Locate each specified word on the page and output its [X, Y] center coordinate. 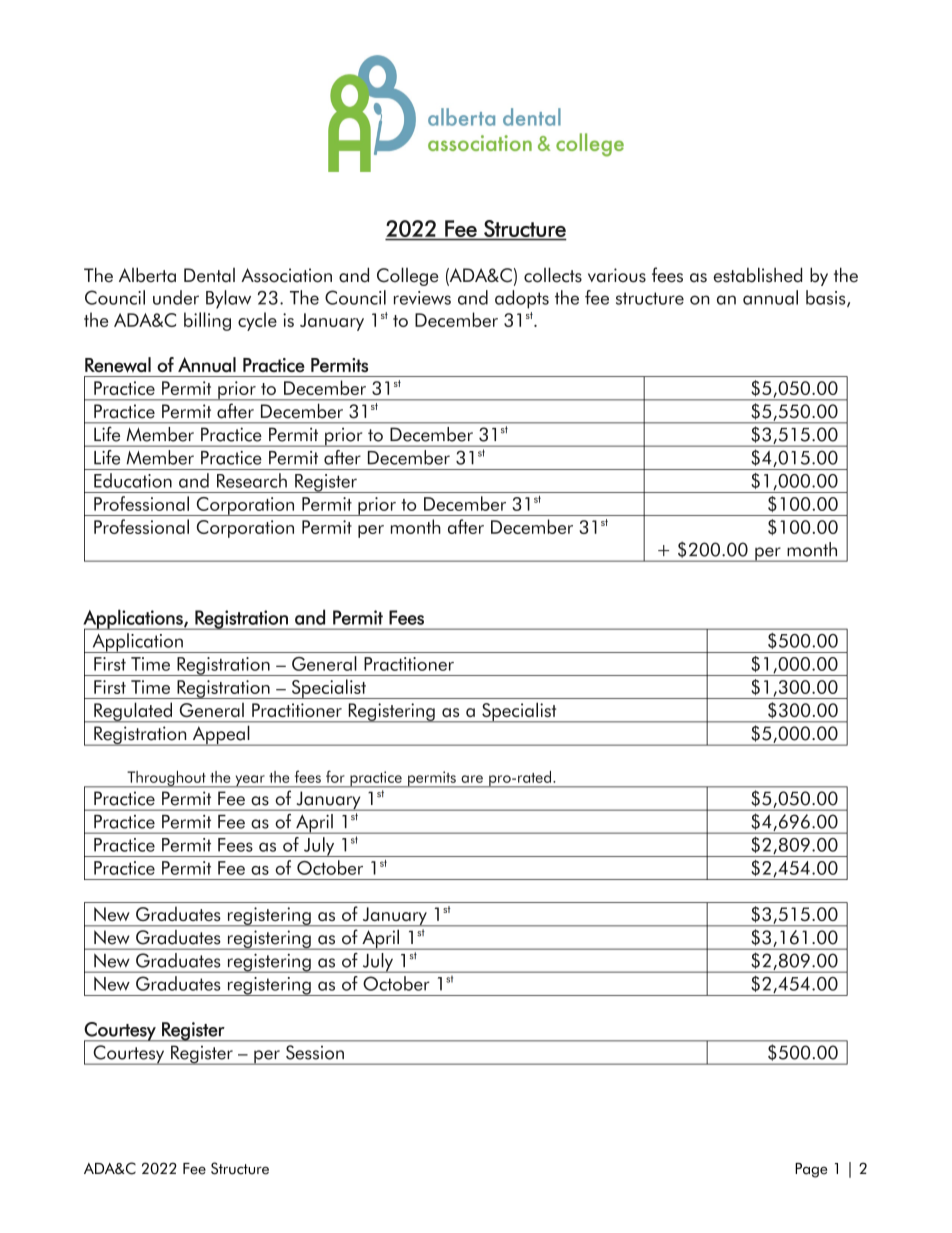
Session [315, 1052]
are [472, 779]
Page [811, 1170]
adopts [522, 299]
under [176, 297]
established [758, 275]
